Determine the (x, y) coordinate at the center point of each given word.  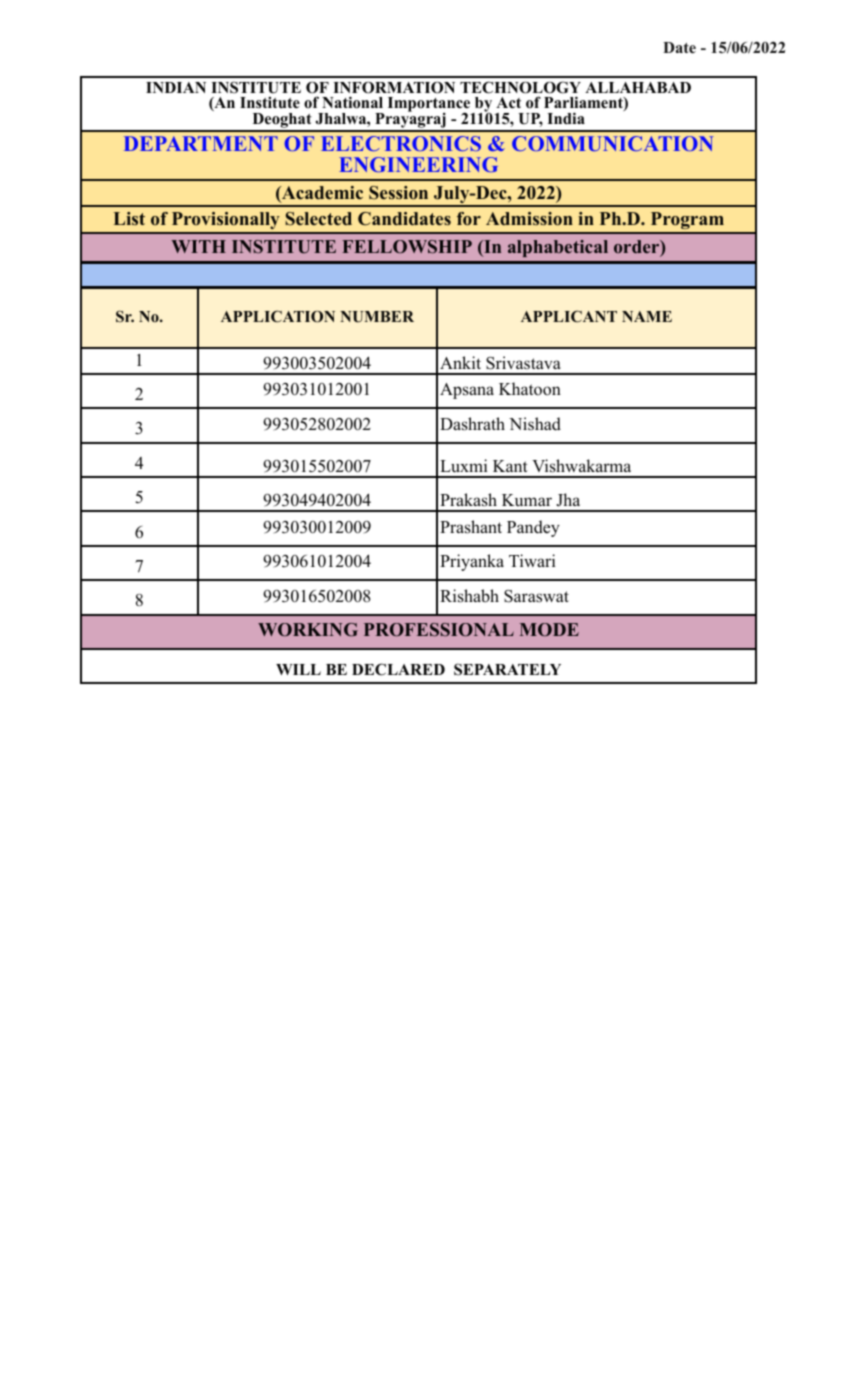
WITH (199, 246)
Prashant (471, 527)
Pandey (533, 528)
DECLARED (398, 669)
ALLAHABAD (638, 87)
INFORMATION (394, 88)
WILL (298, 669)
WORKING (308, 630)
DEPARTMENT (201, 143)
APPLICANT (569, 316)
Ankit (460, 362)
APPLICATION (278, 316)
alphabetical (558, 248)
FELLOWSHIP (407, 247)
